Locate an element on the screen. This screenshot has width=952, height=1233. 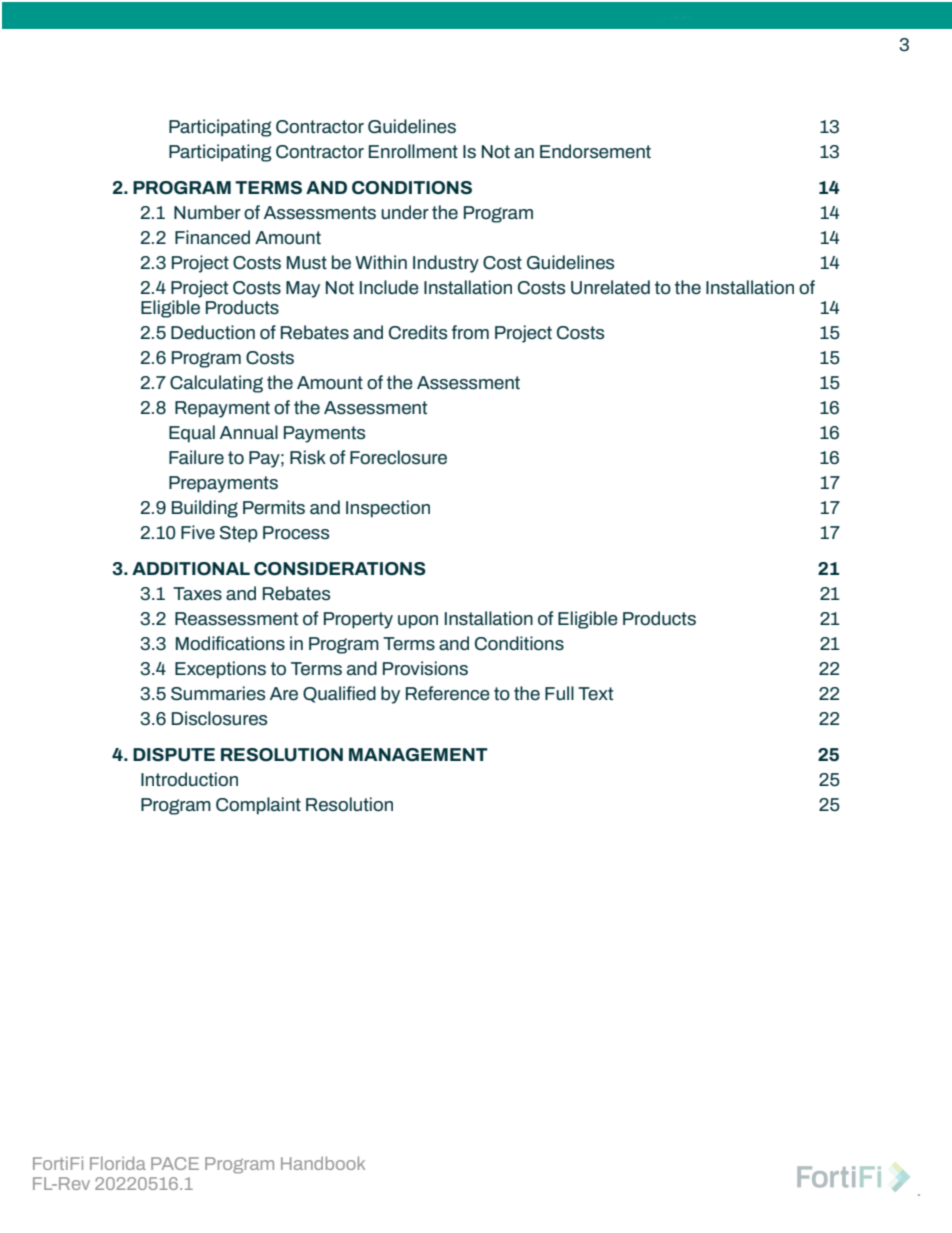
Full is located at coordinates (559, 693).
